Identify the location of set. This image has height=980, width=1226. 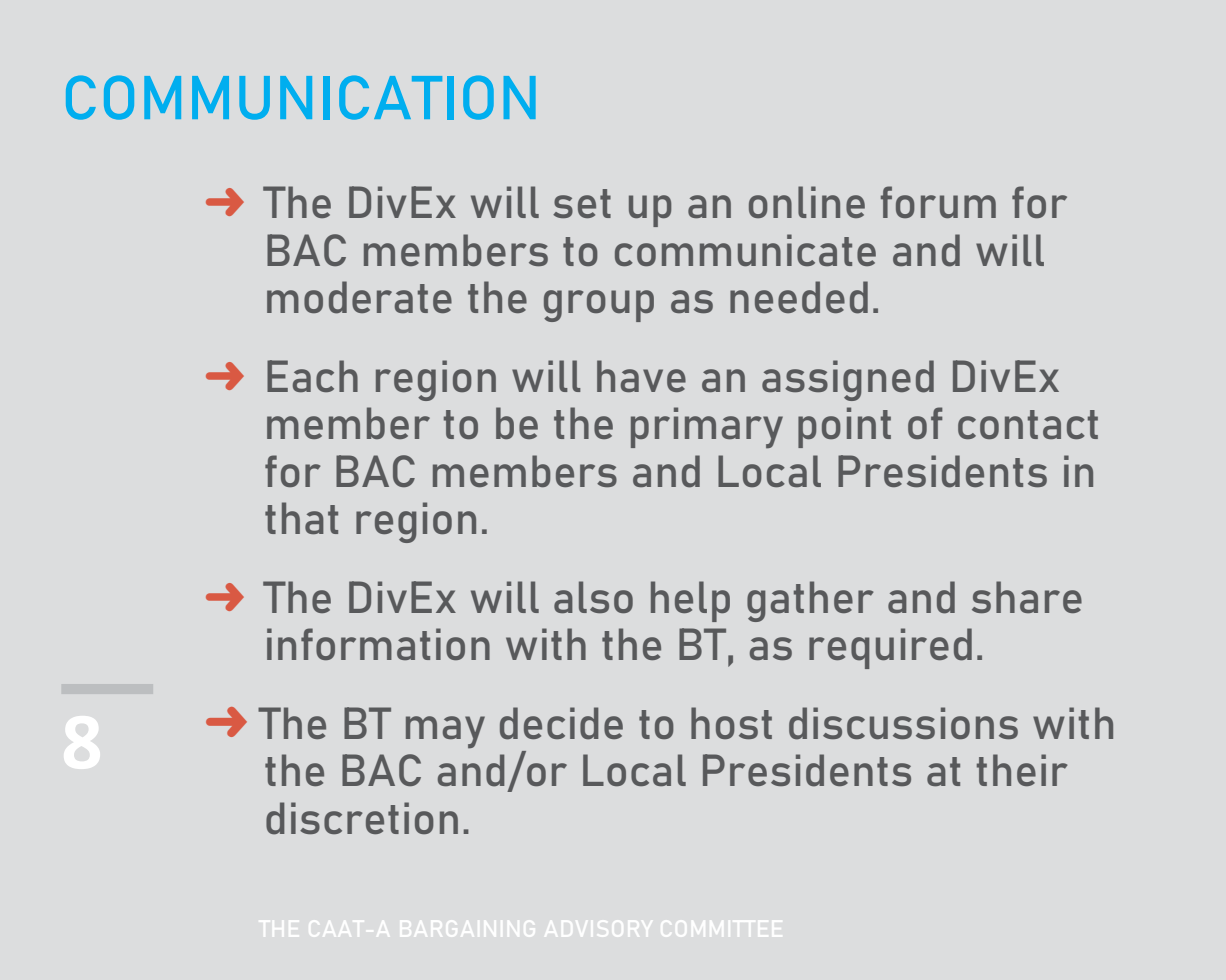
(582, 203).
